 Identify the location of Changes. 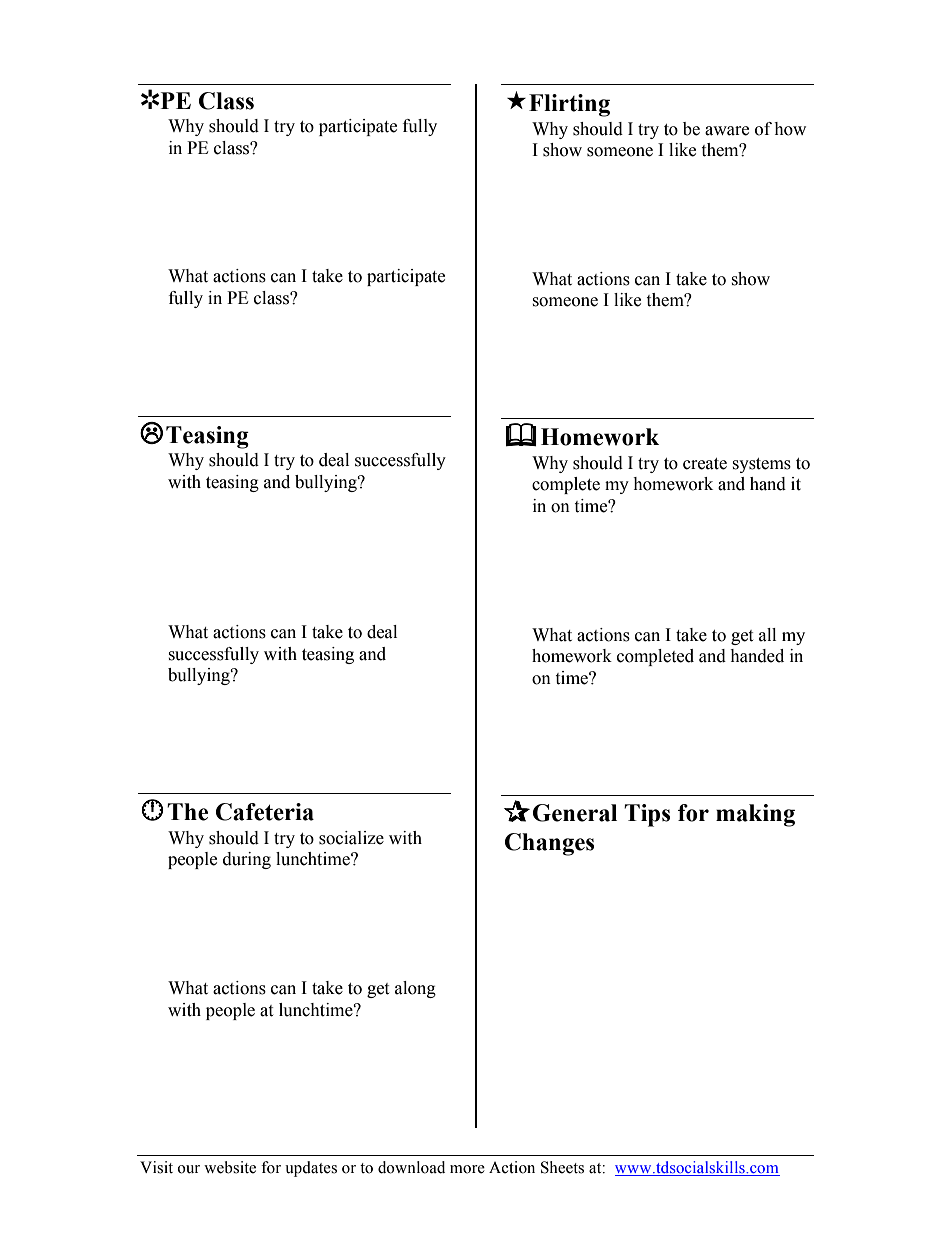
(549, 844).
